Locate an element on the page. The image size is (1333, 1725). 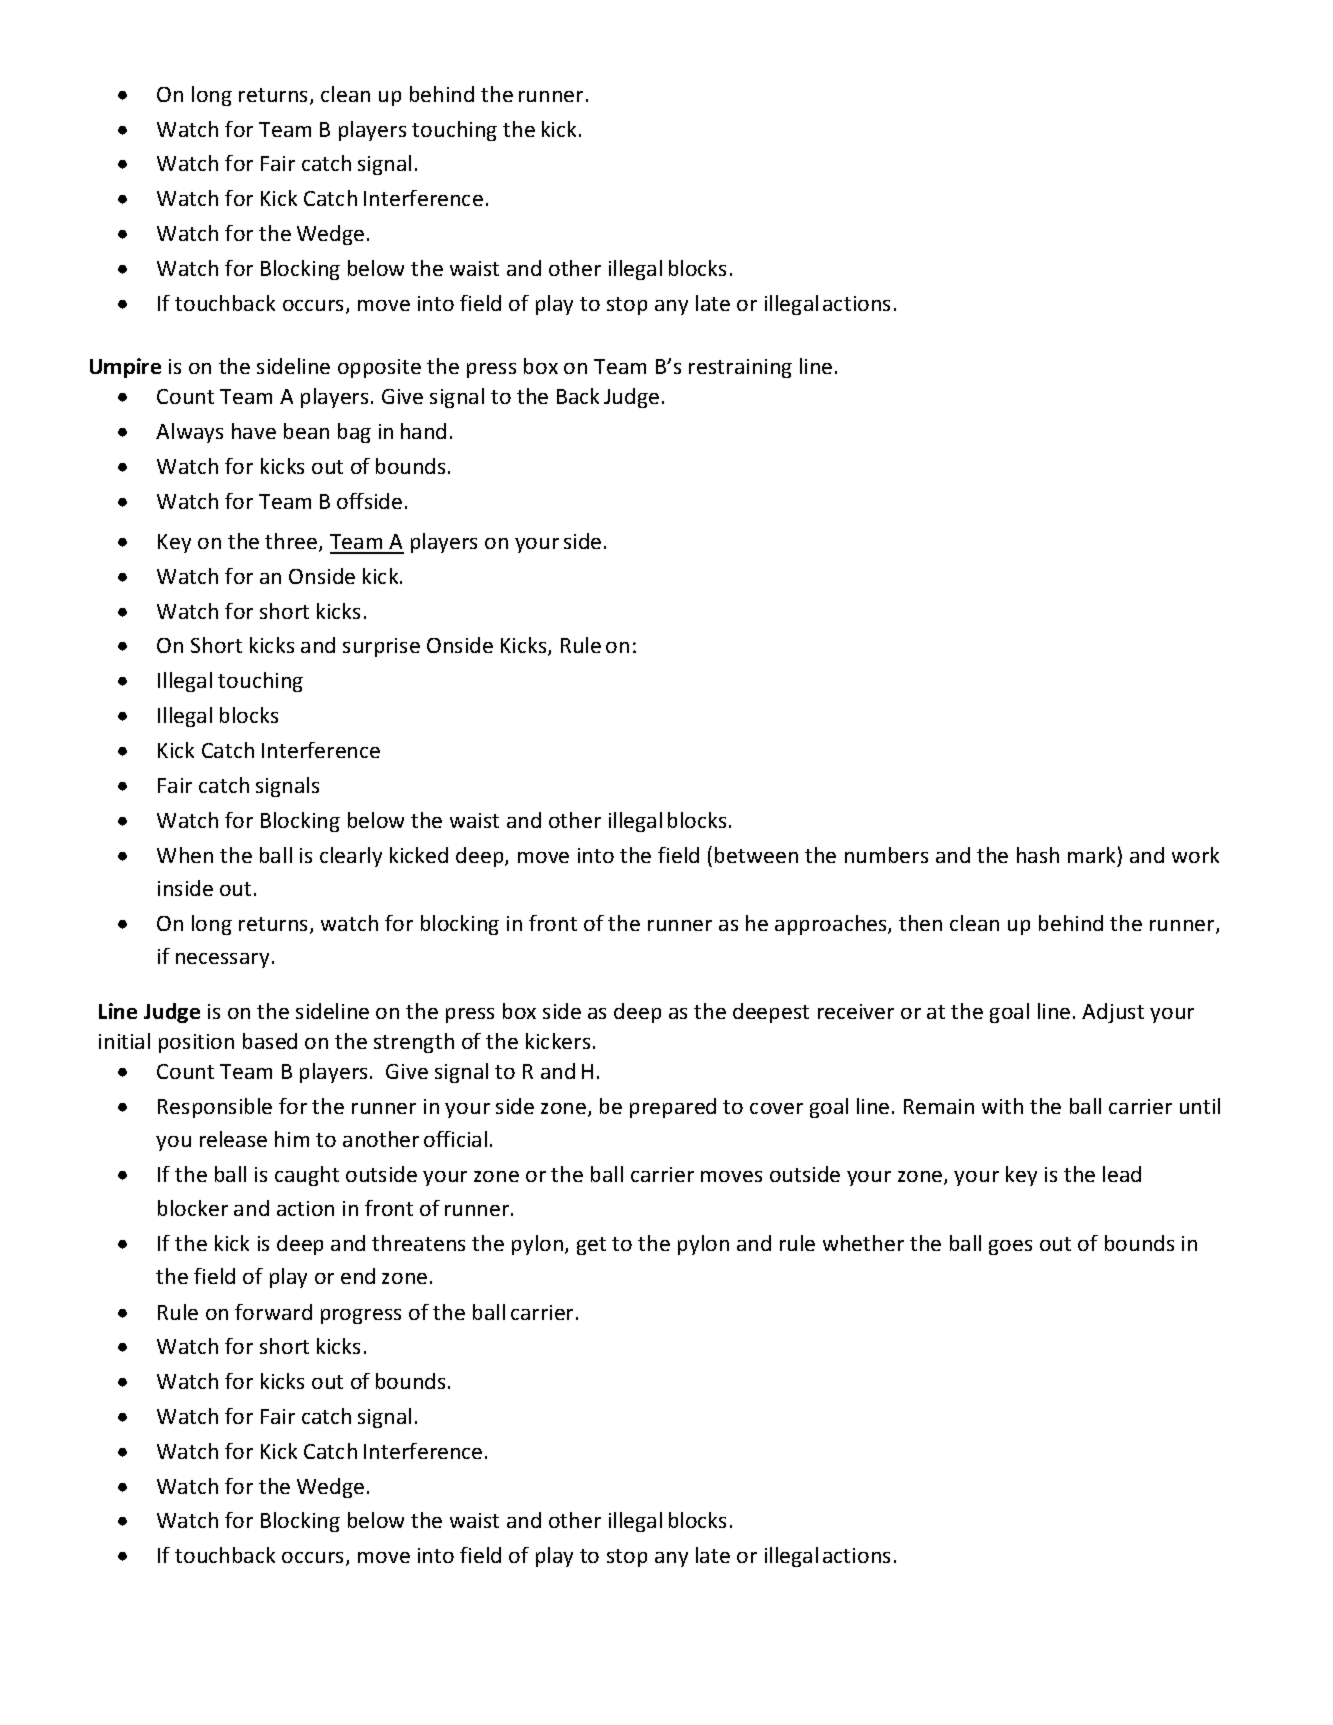
approaches is located at coordinates (832, 925).
